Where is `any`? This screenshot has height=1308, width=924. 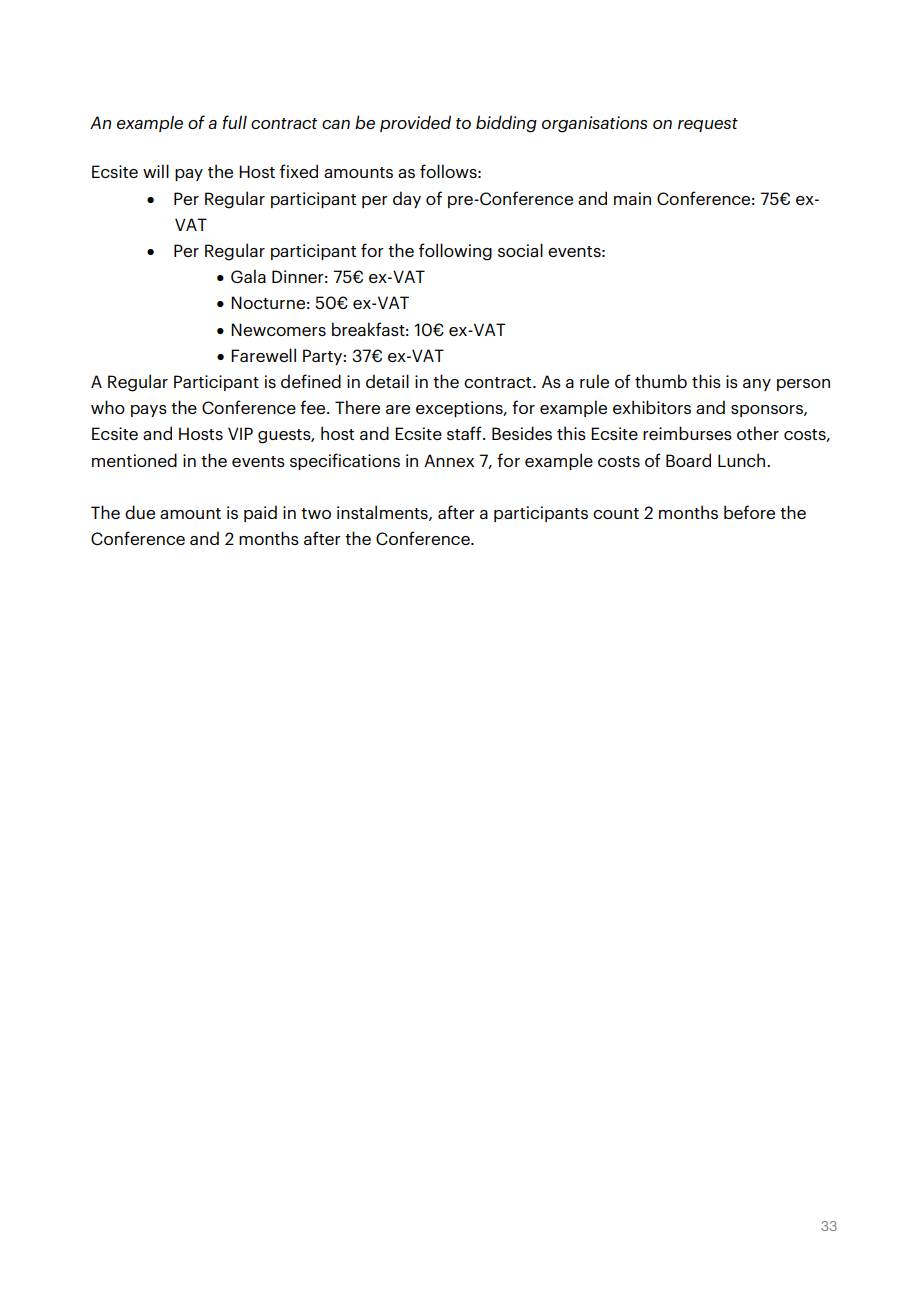 any is located at coordinates (757, 385).
